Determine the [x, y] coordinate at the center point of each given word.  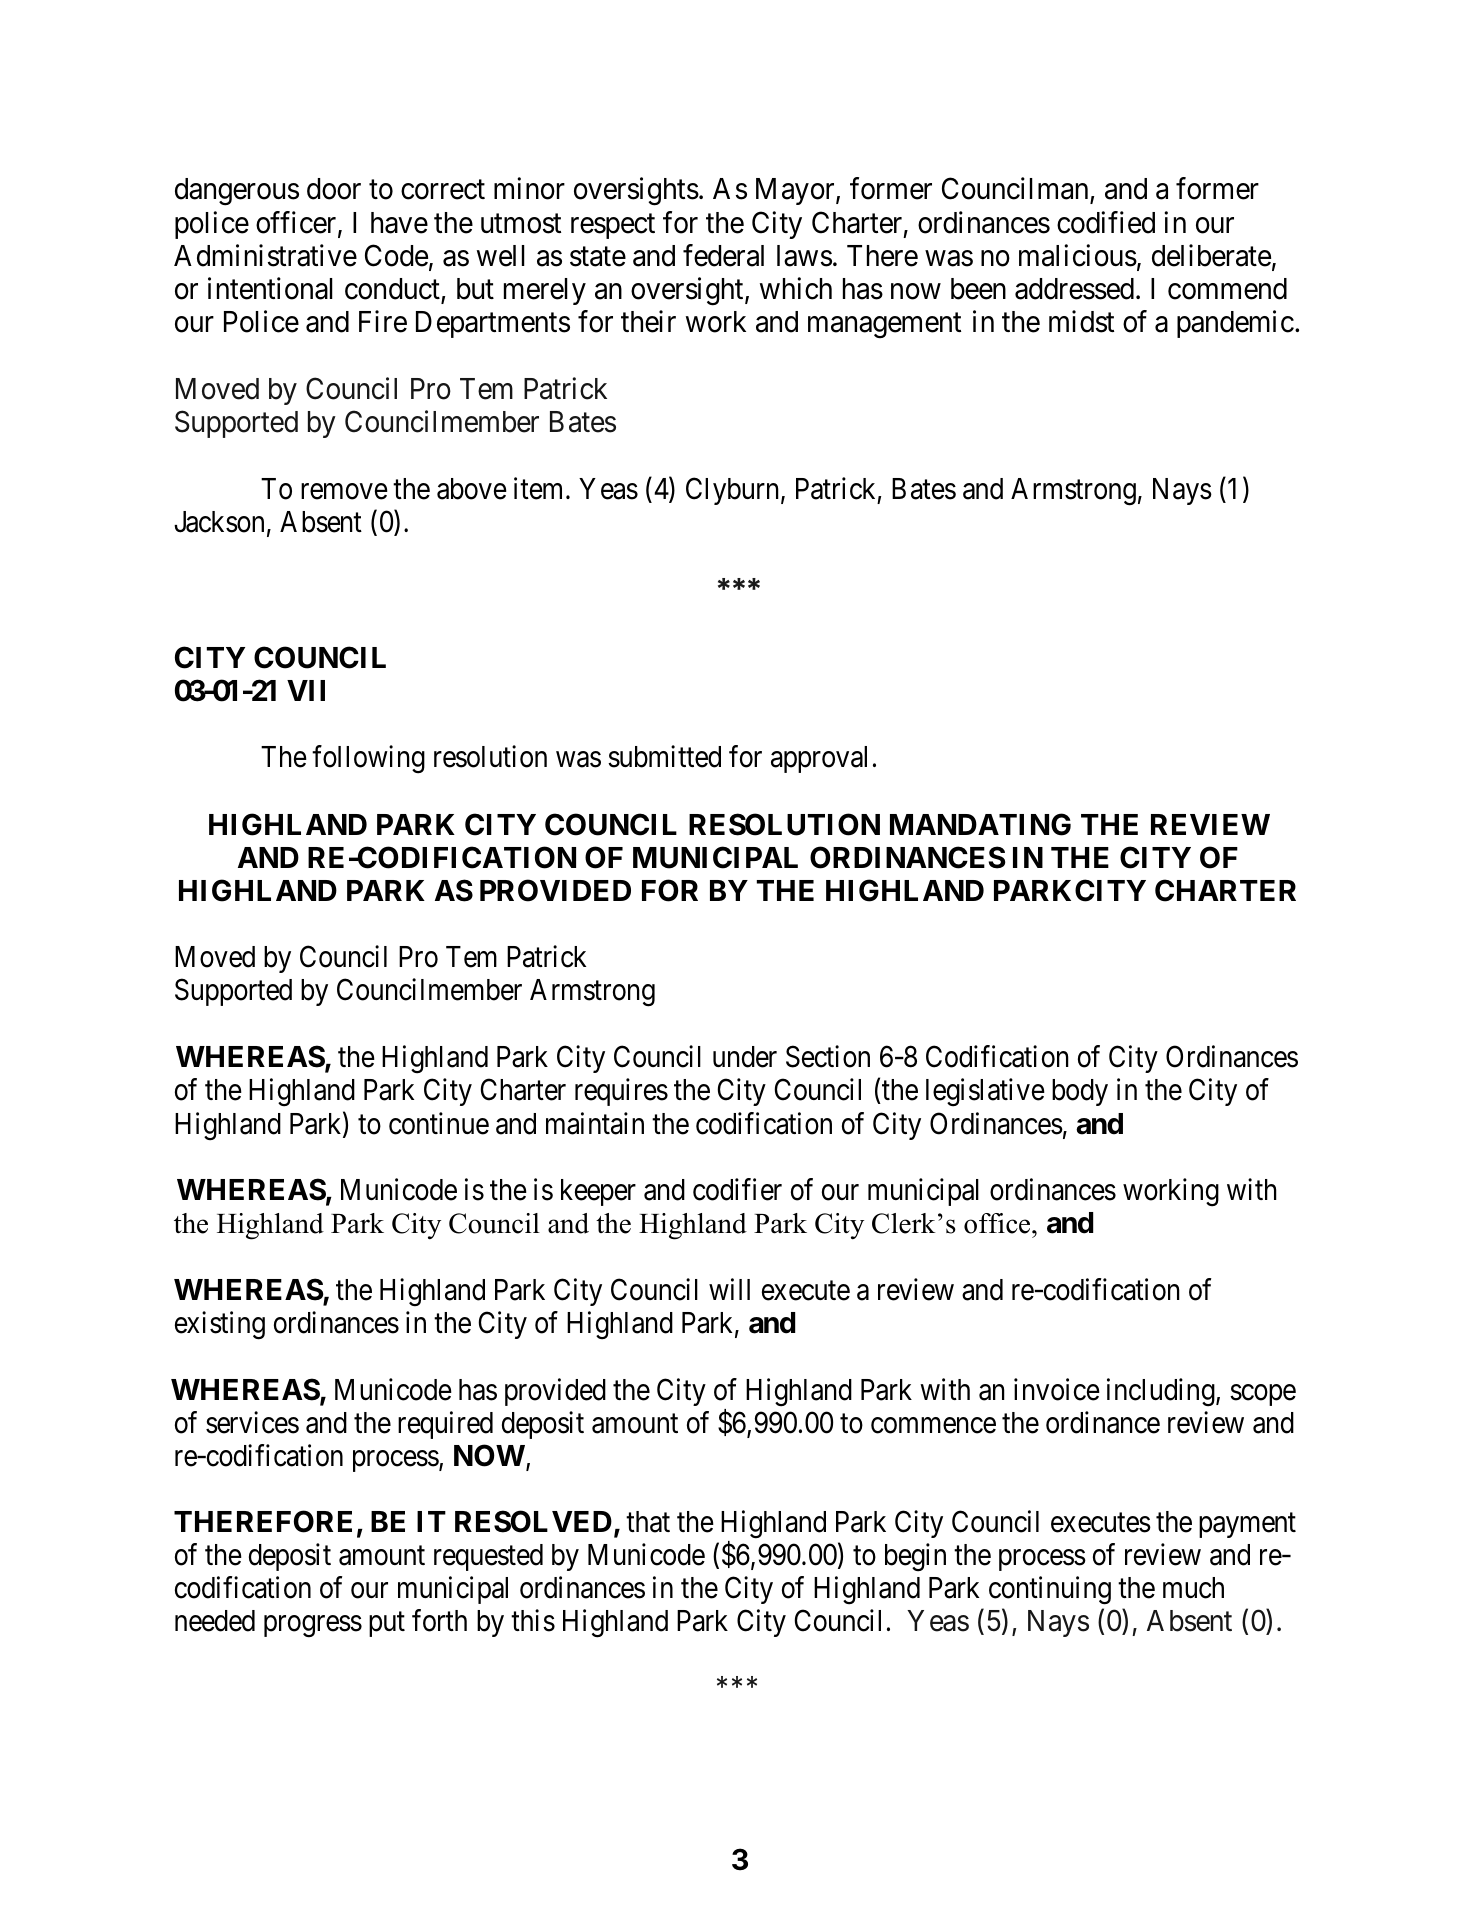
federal [723, 255]
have [399, 223]
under [745, 1057]
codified [1106, 222]
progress [313, 1626]
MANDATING [980, 824]
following [368, 760]
